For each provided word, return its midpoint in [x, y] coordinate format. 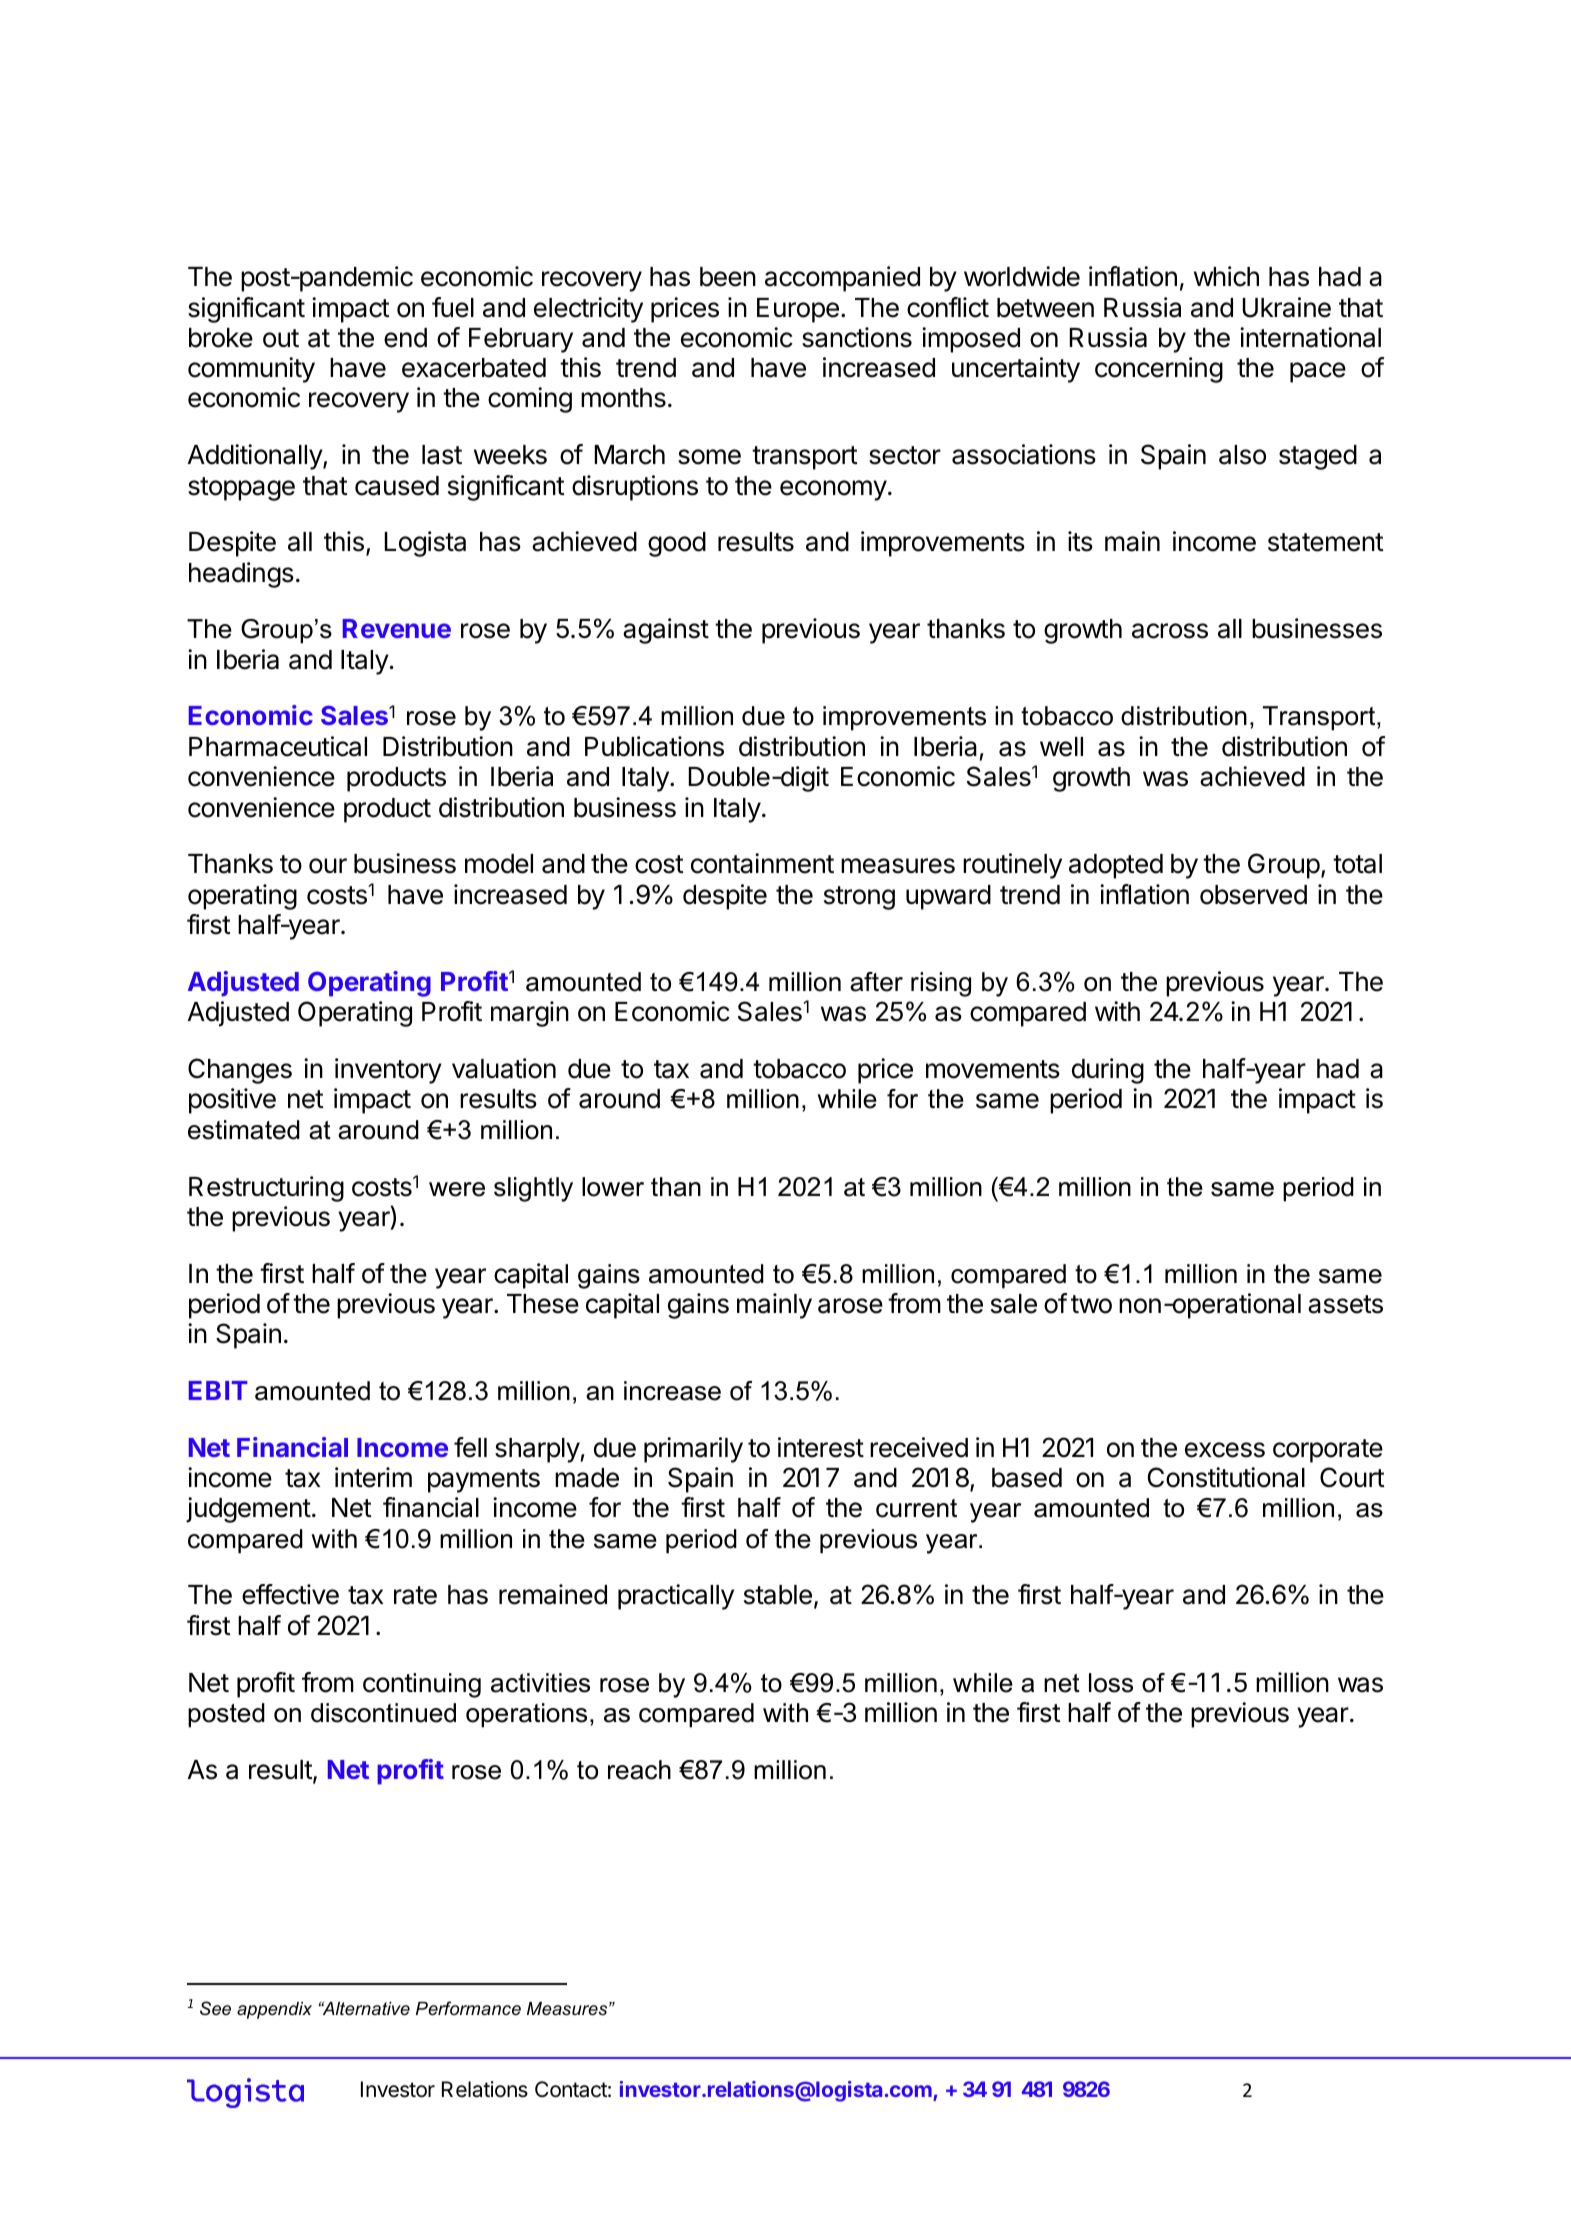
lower [613, 1187]
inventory [388, 1071]
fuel [453, 307]
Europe [798, 310]
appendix [274, 2010]
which [1226, 276]
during [1108, 1071]
